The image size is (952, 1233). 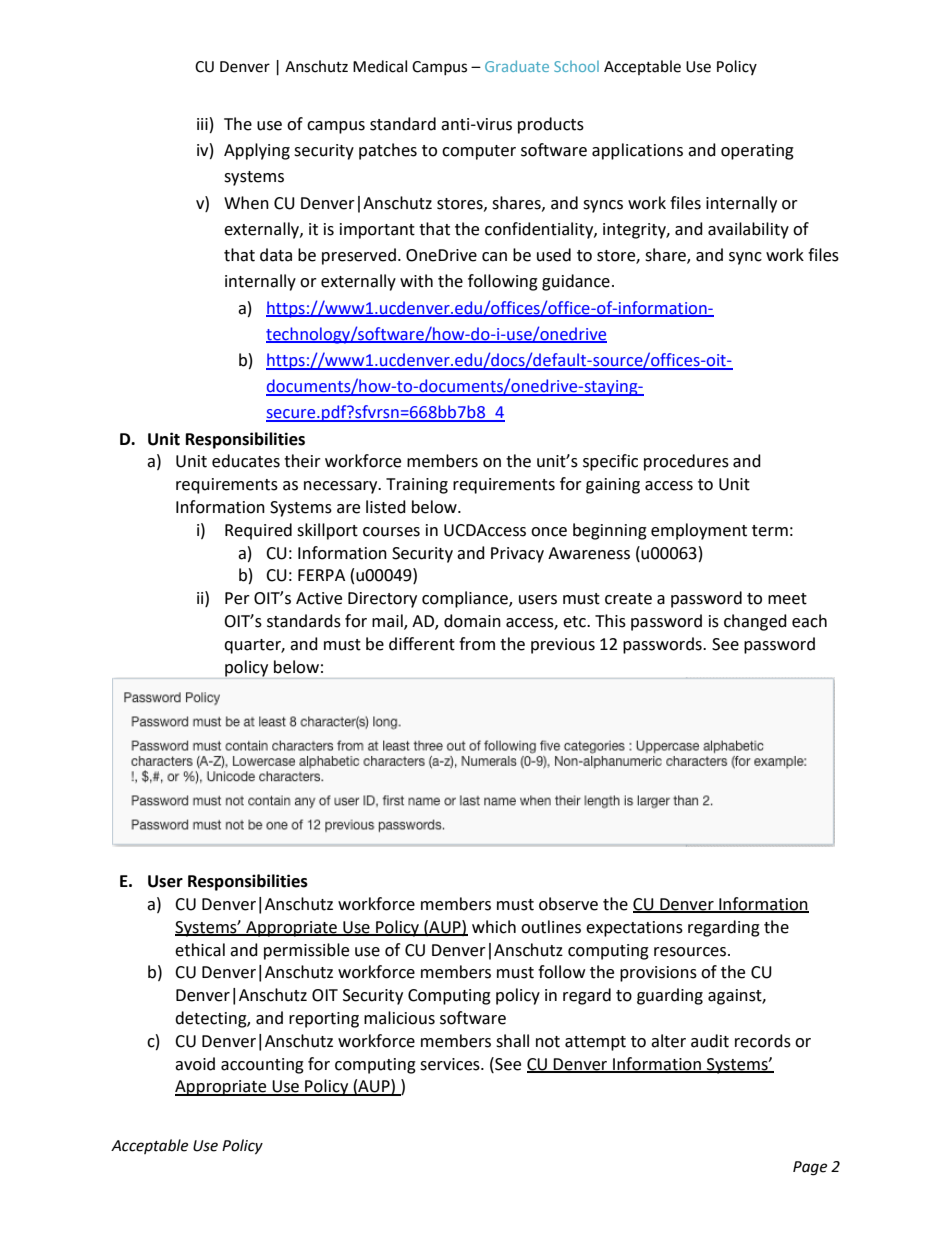 I want to click on Applying, so click(x=257, y=151).
